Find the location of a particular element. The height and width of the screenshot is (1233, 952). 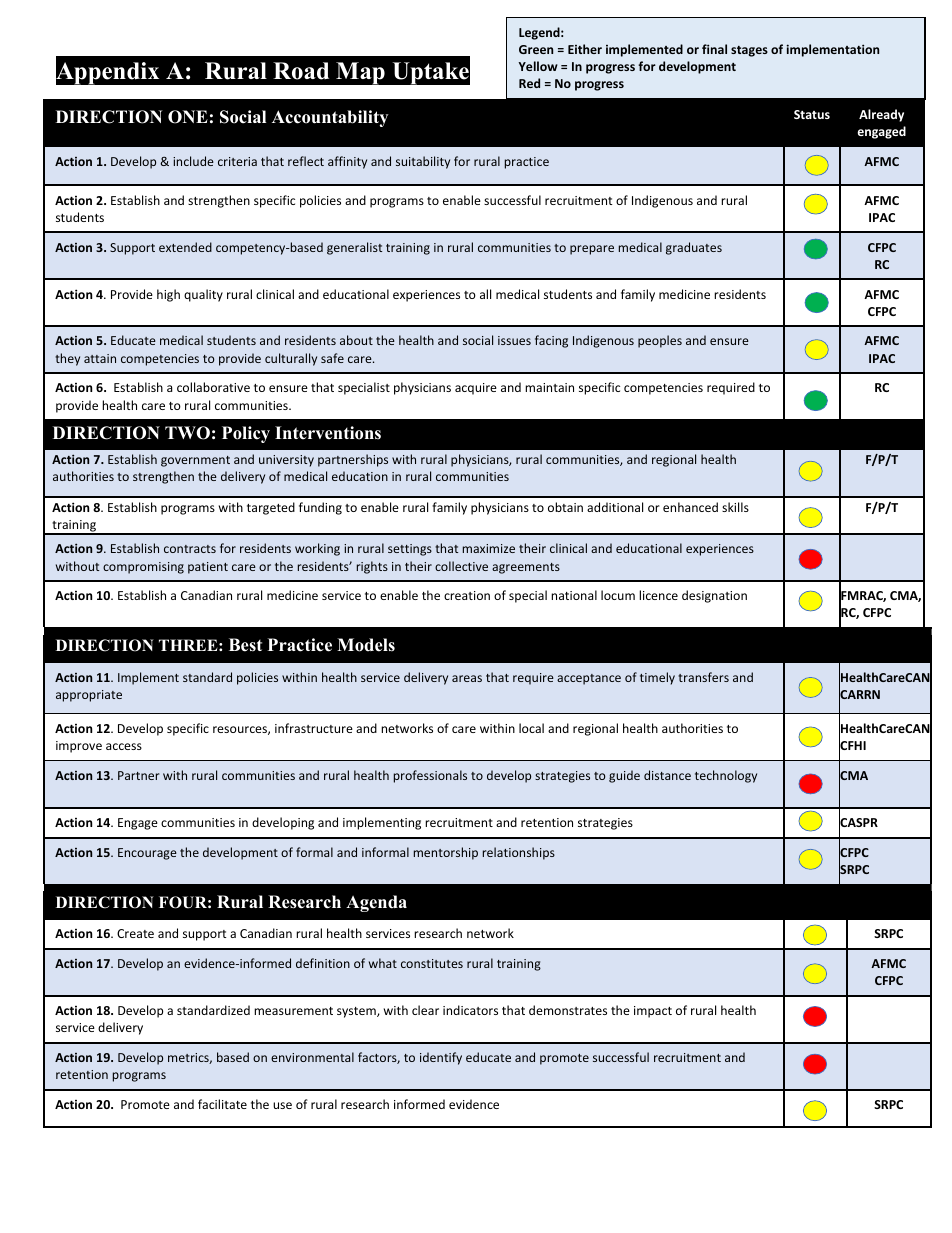

facilitate is located at coordinates (222, 1104).
